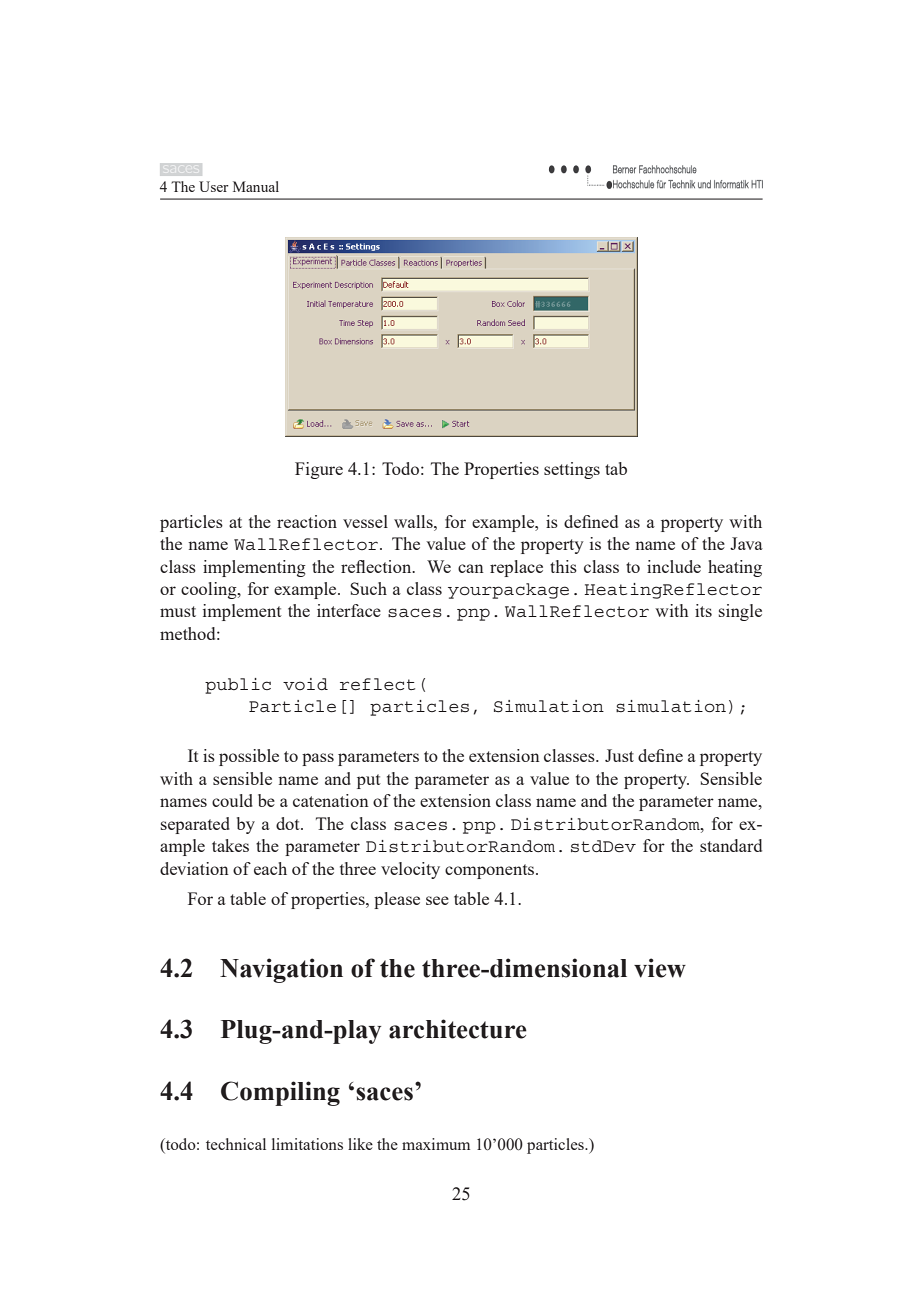 The image size is (924, 1308). I want to click on its, so click(703, 610).
